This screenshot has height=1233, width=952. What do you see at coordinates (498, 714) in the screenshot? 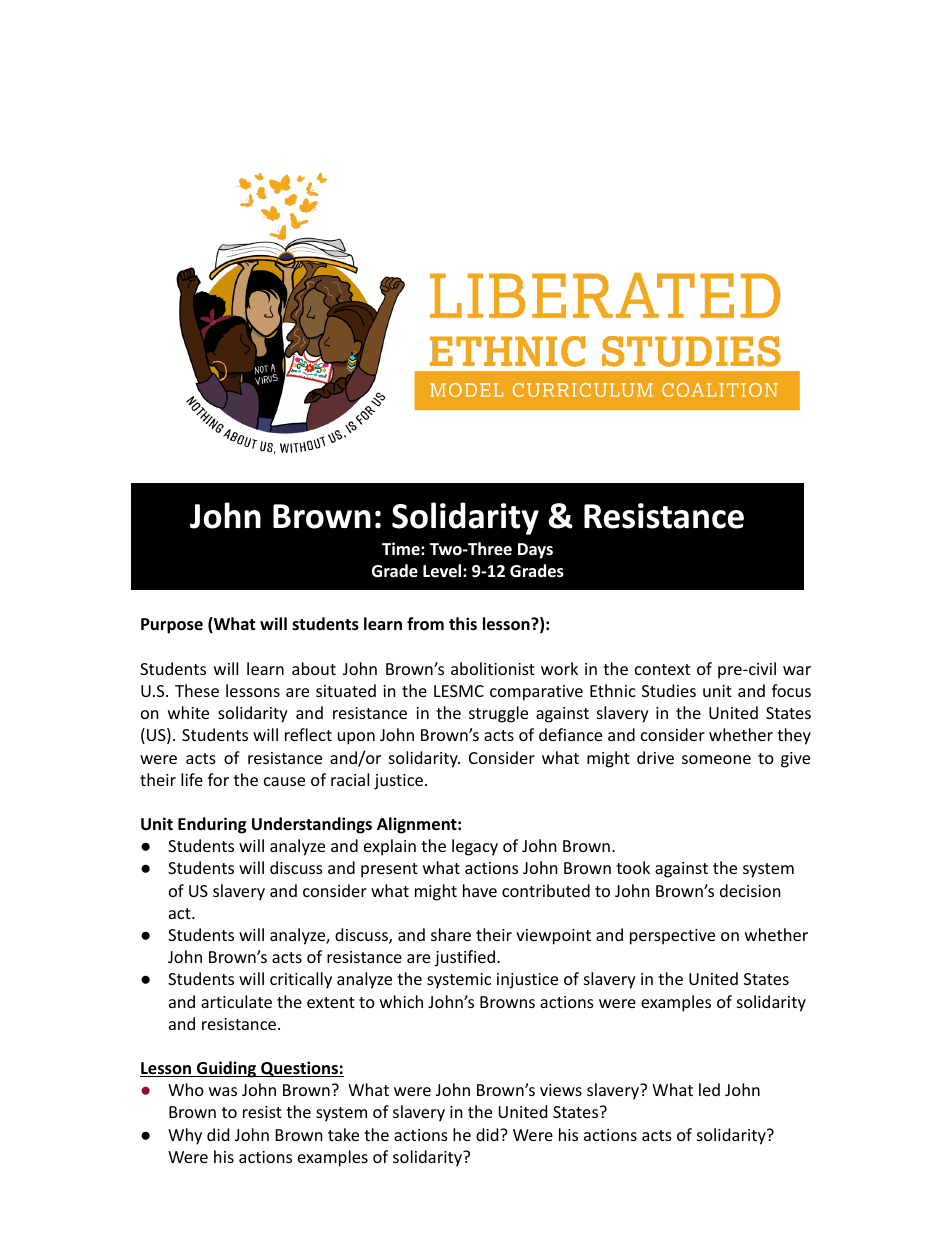
I see `struggle` at bounding box center [498, 714].
